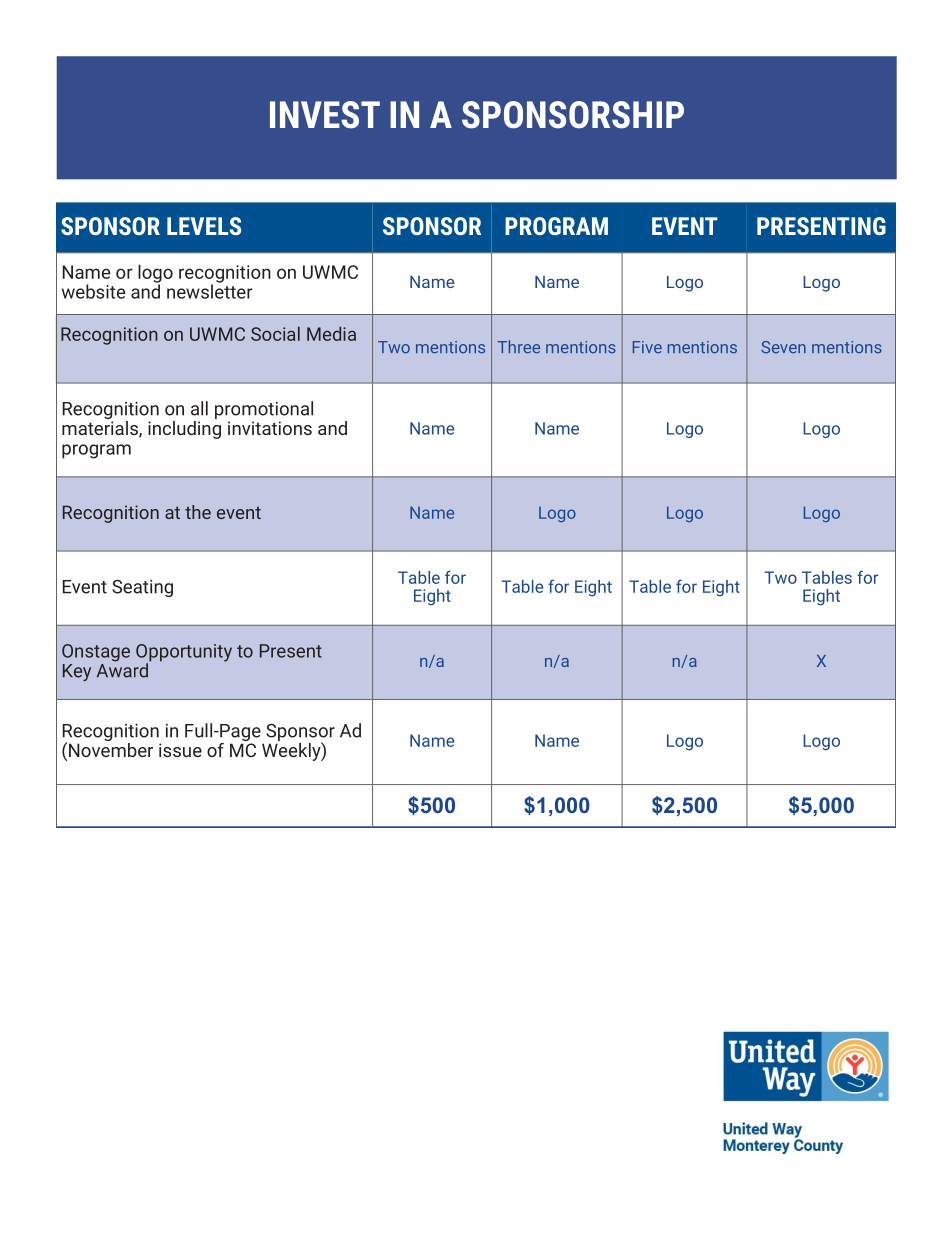  What do you see at coordinates (142, 588) in the screenshot?
I see `Seating` at bounding box center [142, 588].
